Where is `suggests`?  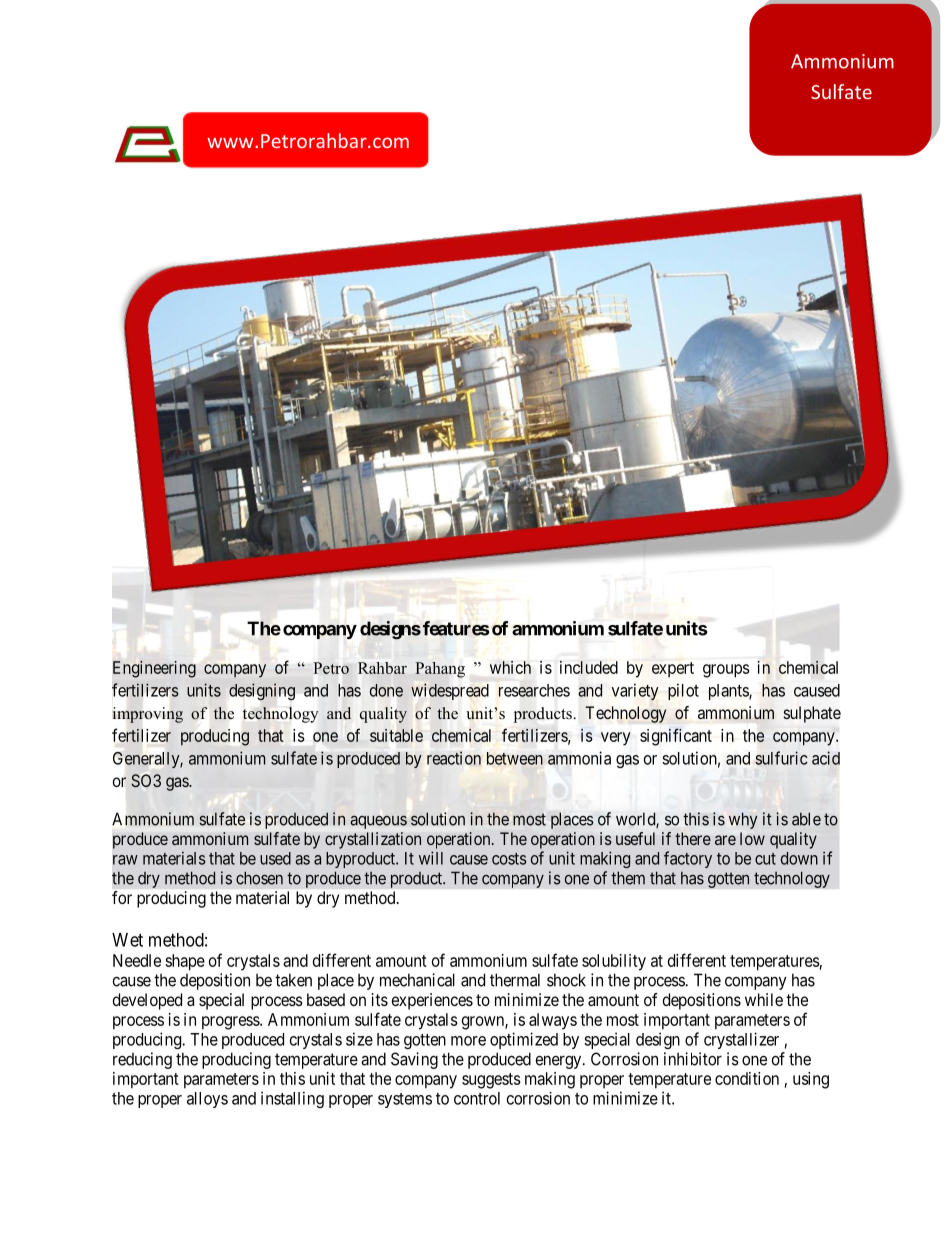 suggests is located at coordinates (491, 1081).
